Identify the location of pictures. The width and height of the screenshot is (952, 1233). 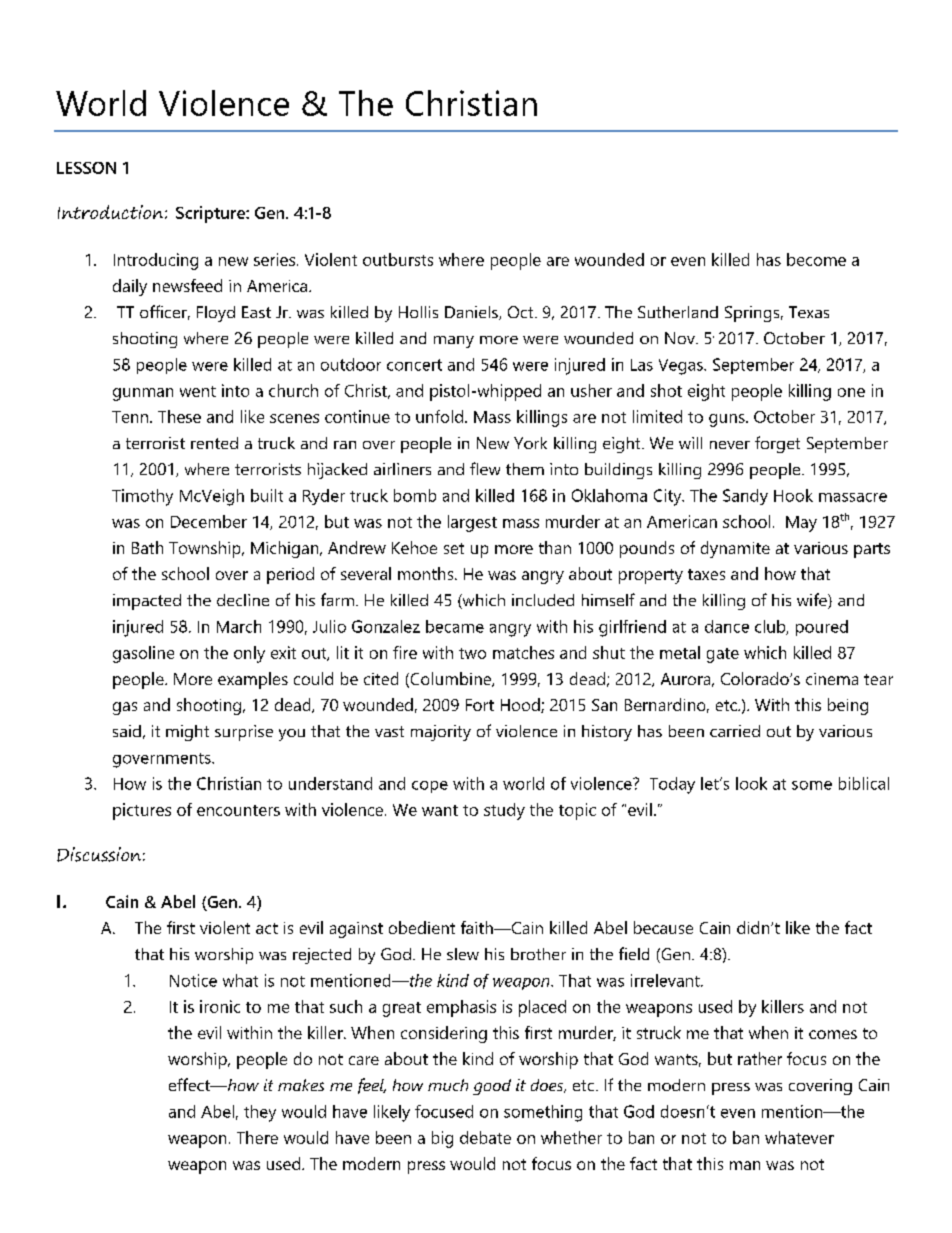
(142, 811).
